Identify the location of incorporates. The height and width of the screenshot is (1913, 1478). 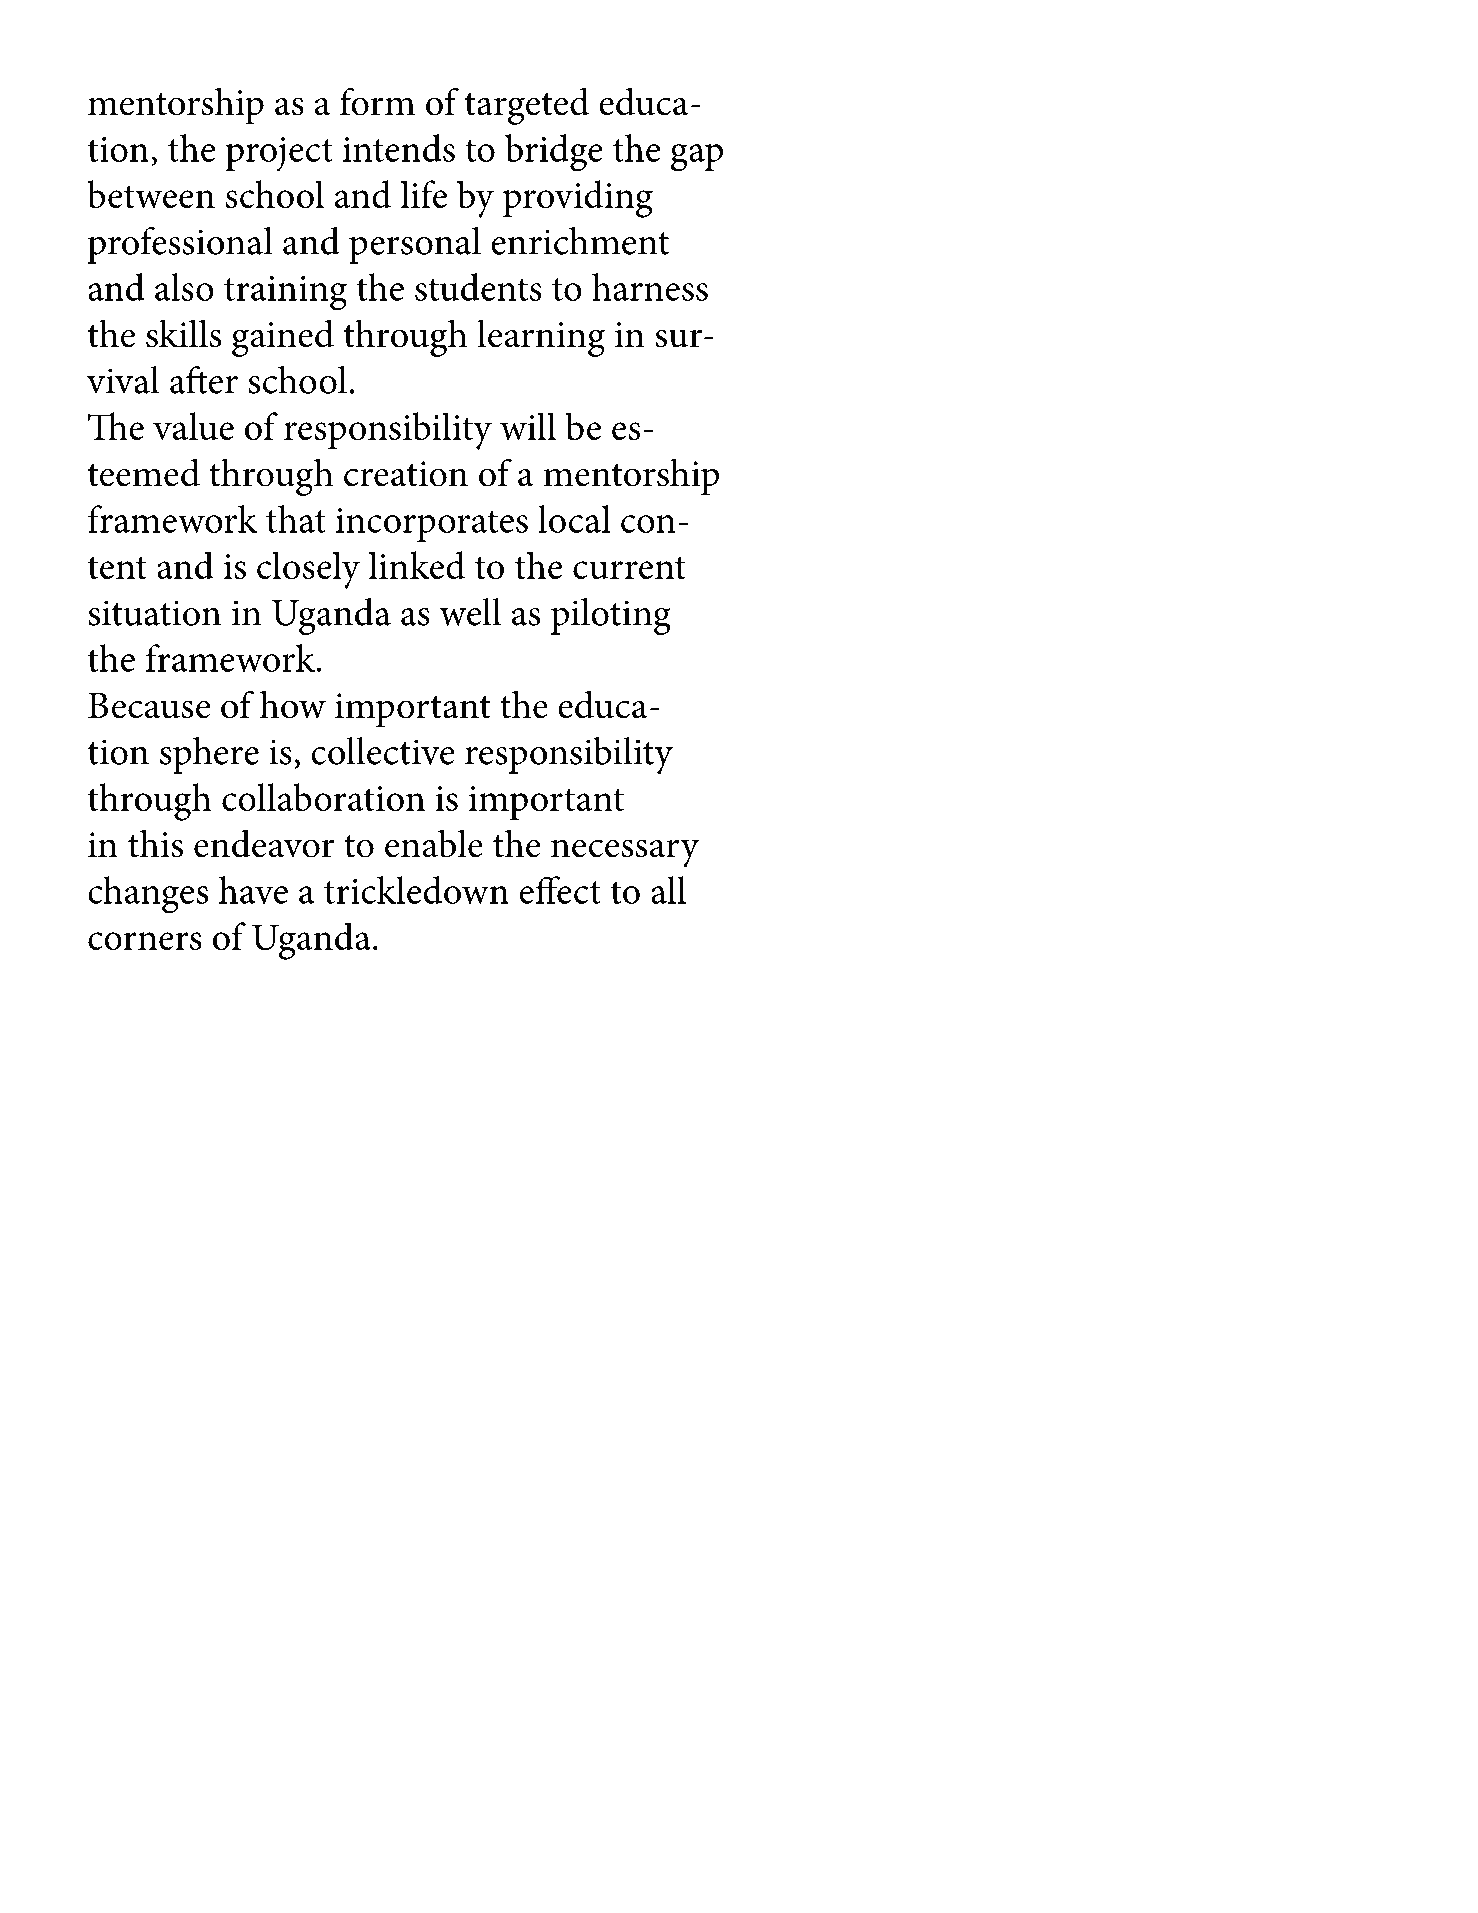
(432, 525).
